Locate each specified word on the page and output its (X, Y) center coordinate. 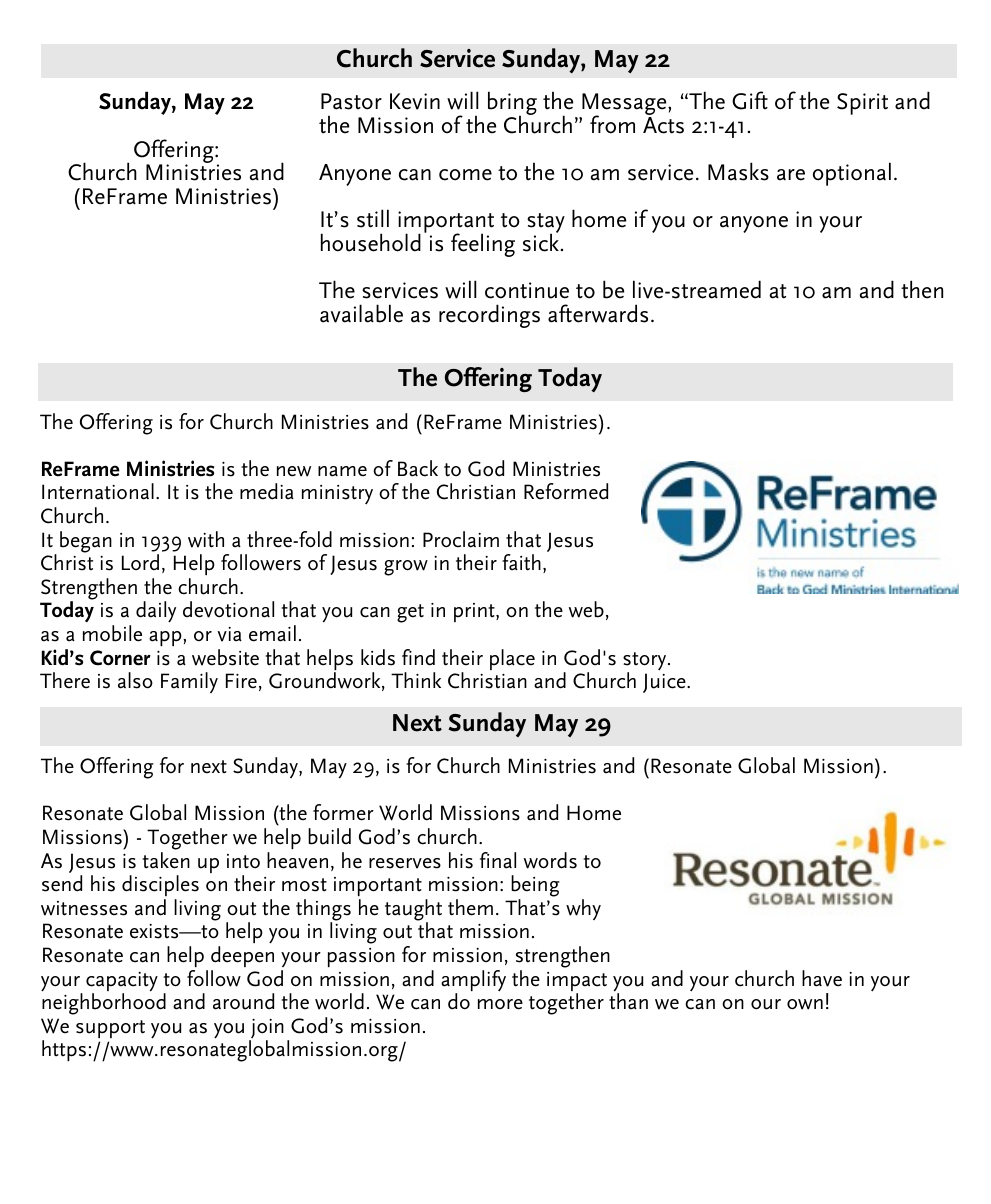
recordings (489, 316)
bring (512, 104)
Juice (665, 683)
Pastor (351, 101)
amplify (473, 982)
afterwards (598, 313)
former (343, 812)
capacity (122, 983)
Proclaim (461, 539)
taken (166, 860)
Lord (140, 562)
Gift (750, 100)
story (646, 662)
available (361, 313)
